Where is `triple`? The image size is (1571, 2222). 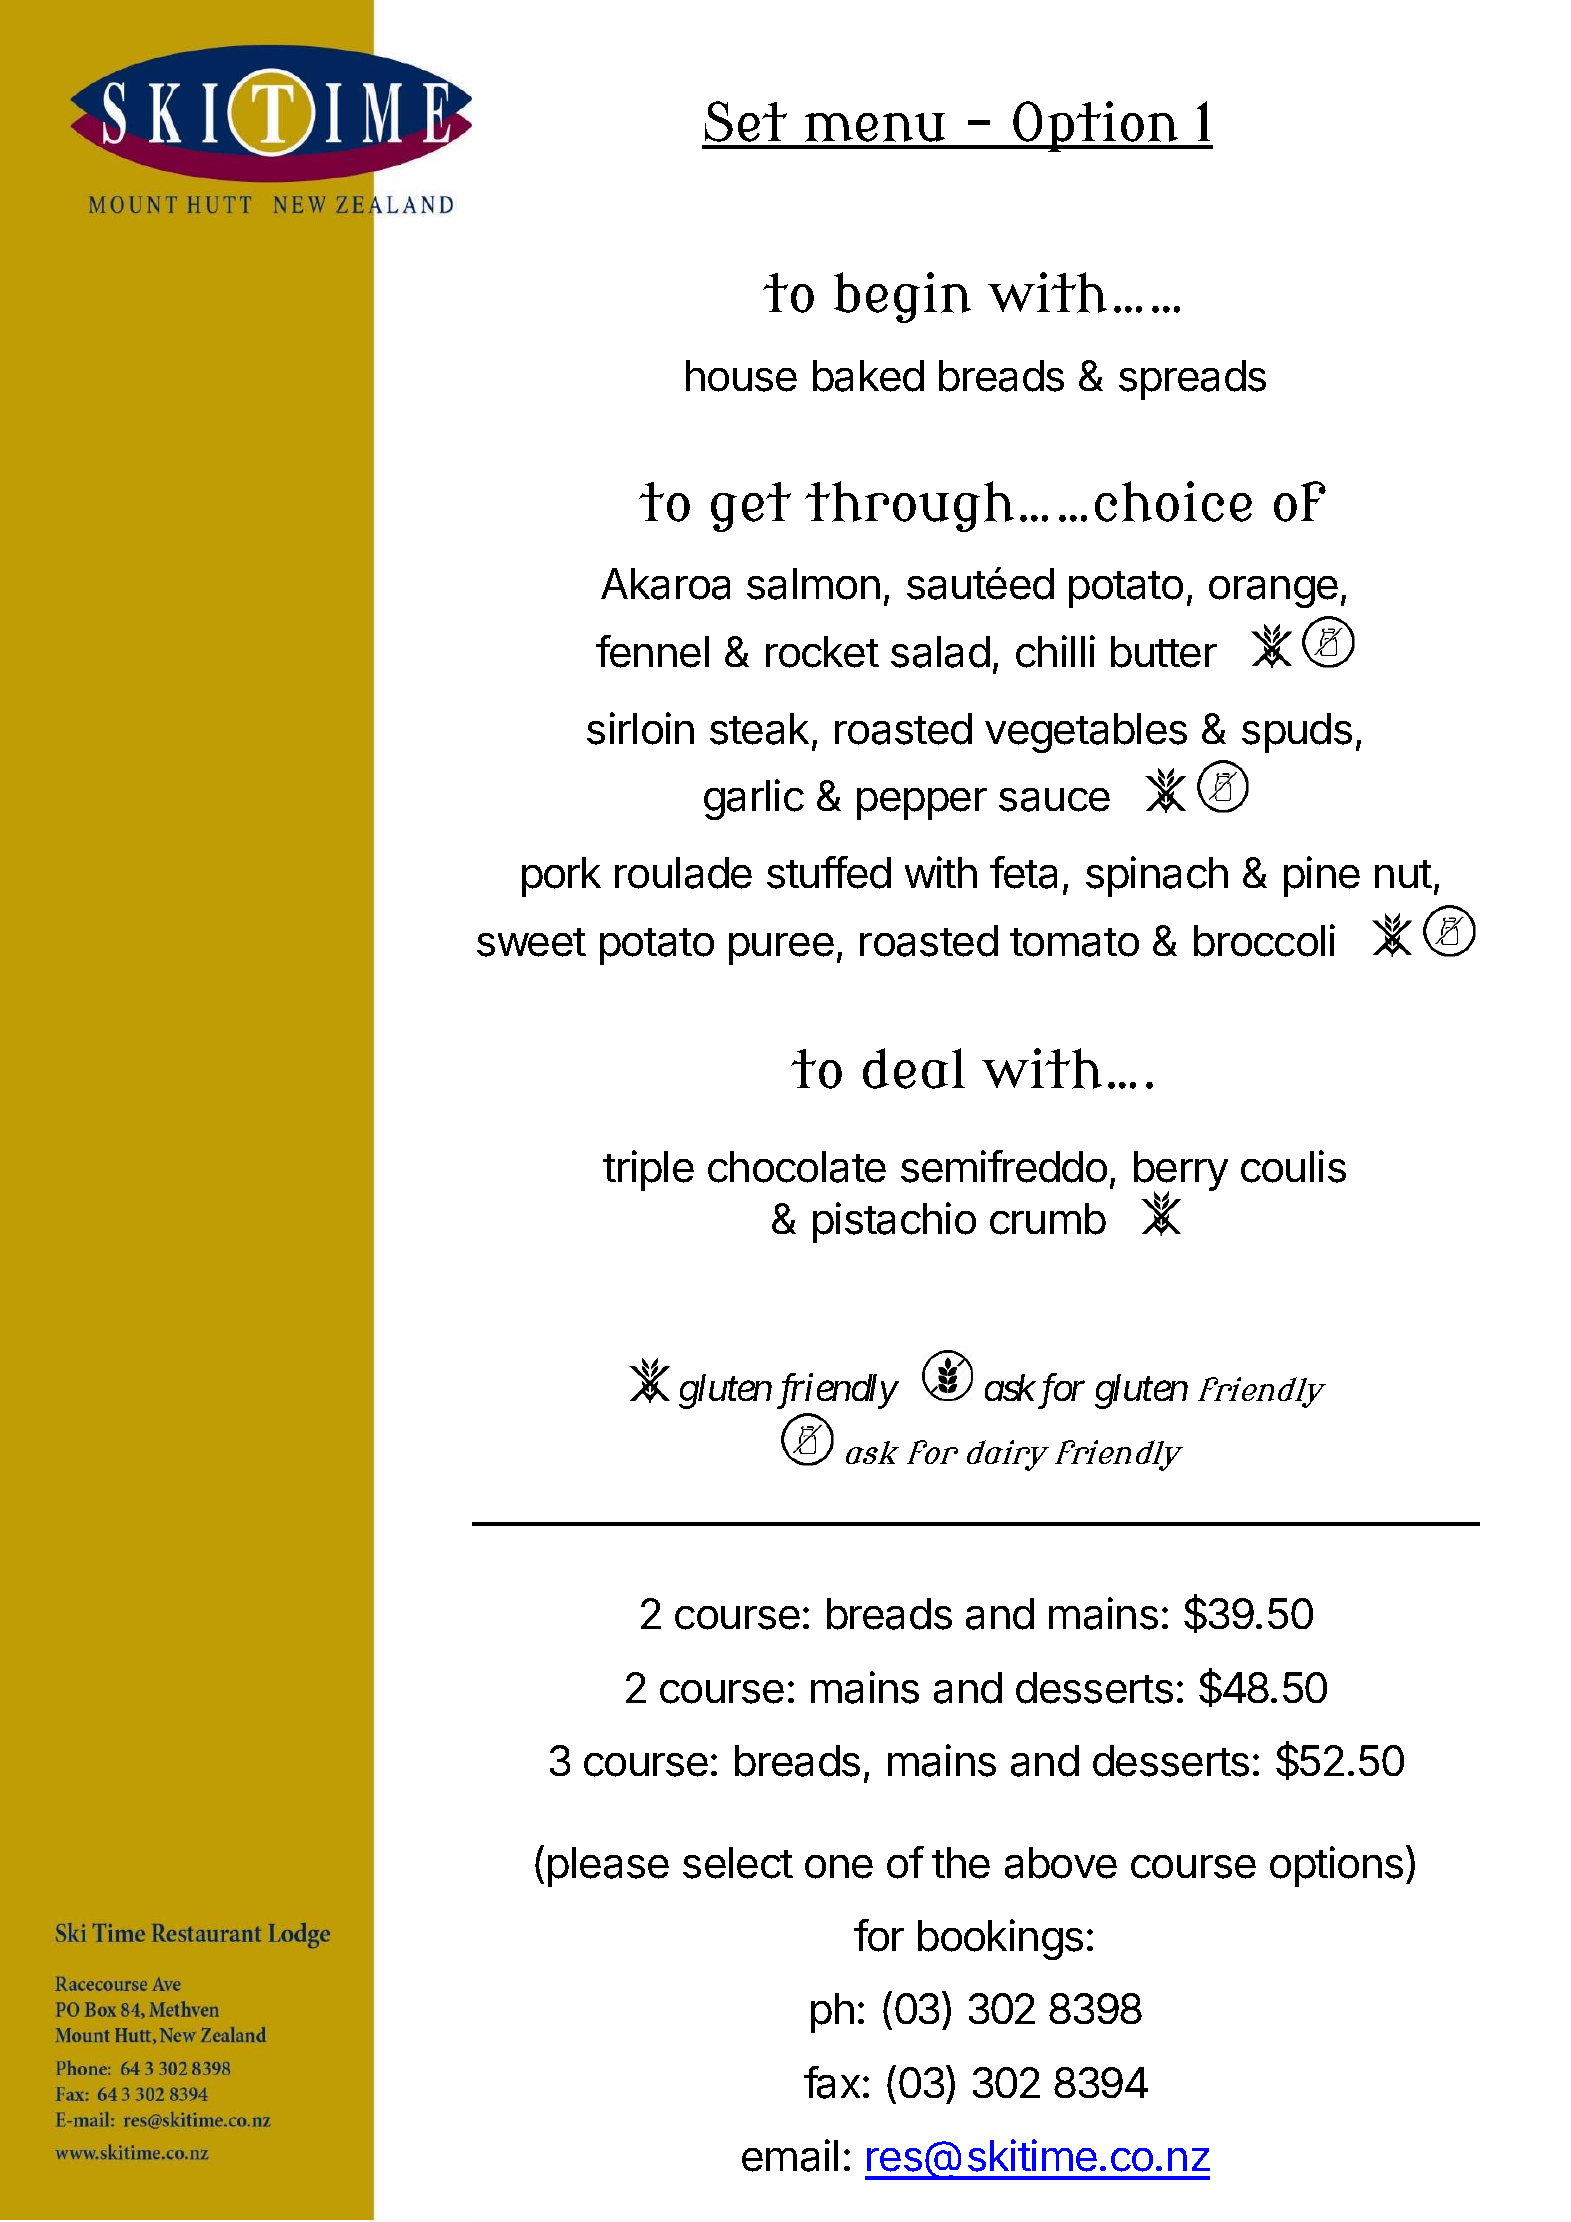
triple is located at coordinates (648, 1170).
